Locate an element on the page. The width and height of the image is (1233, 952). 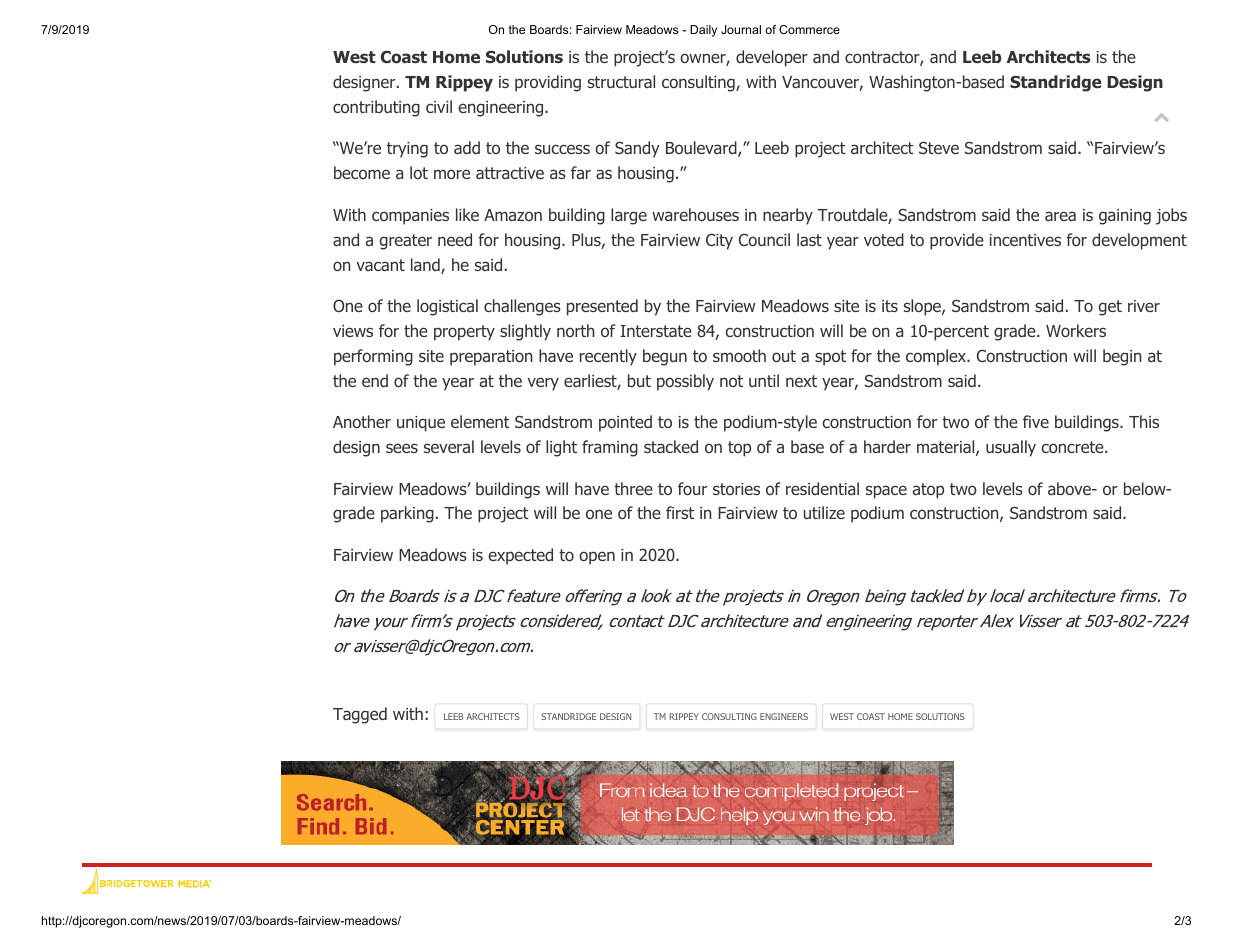
preparation is located at coordinates (491, 358).
